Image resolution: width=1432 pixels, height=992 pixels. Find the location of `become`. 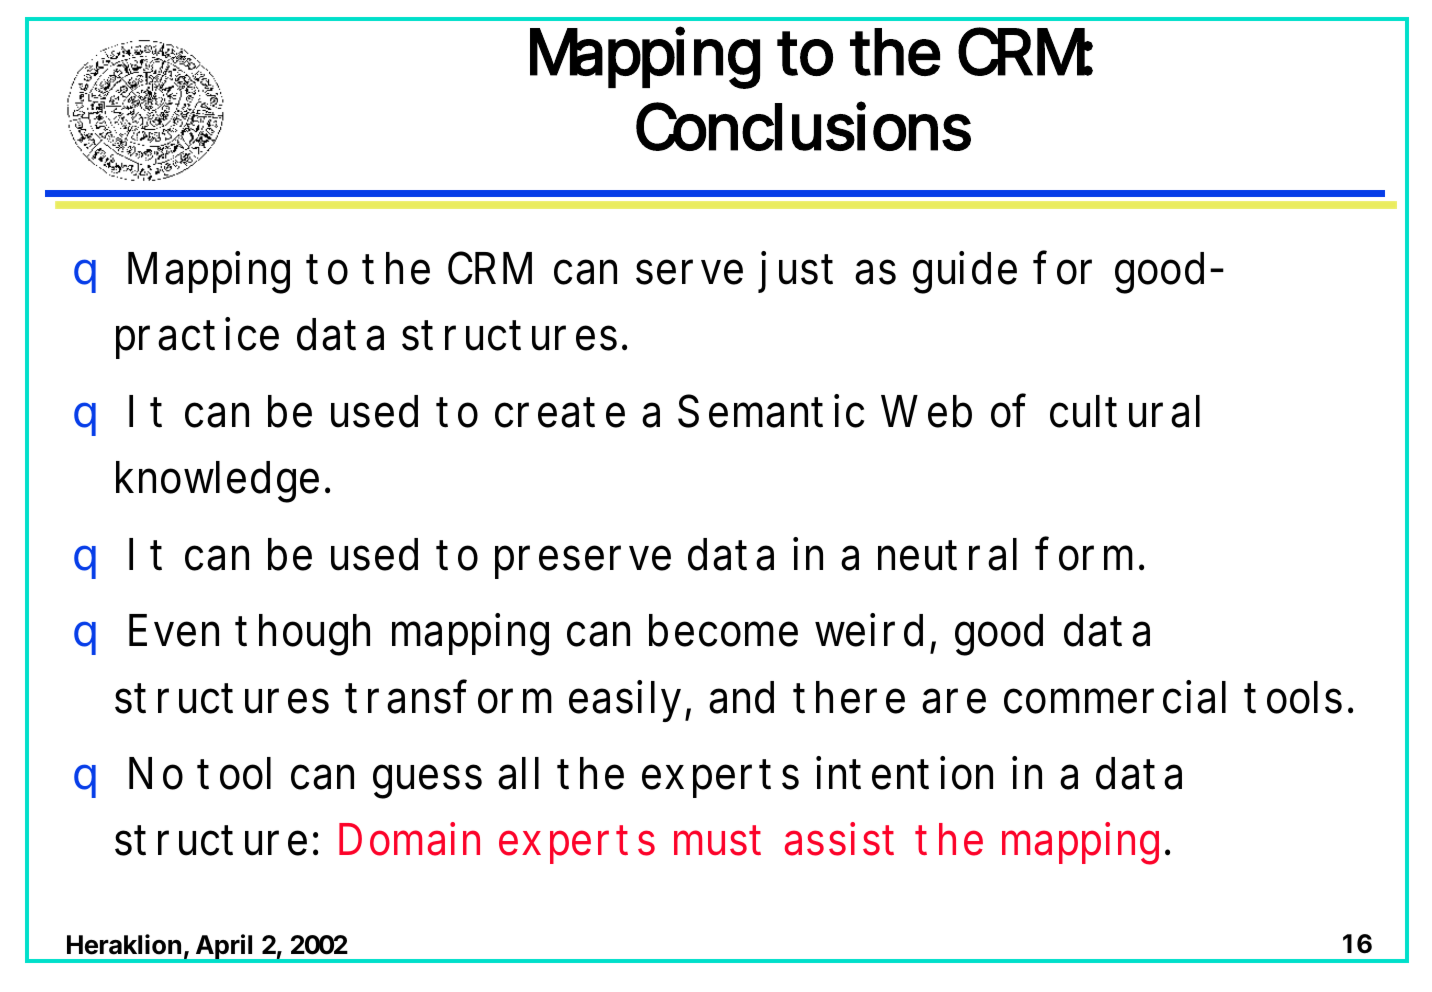

become is located at coordinates (723, 630).
